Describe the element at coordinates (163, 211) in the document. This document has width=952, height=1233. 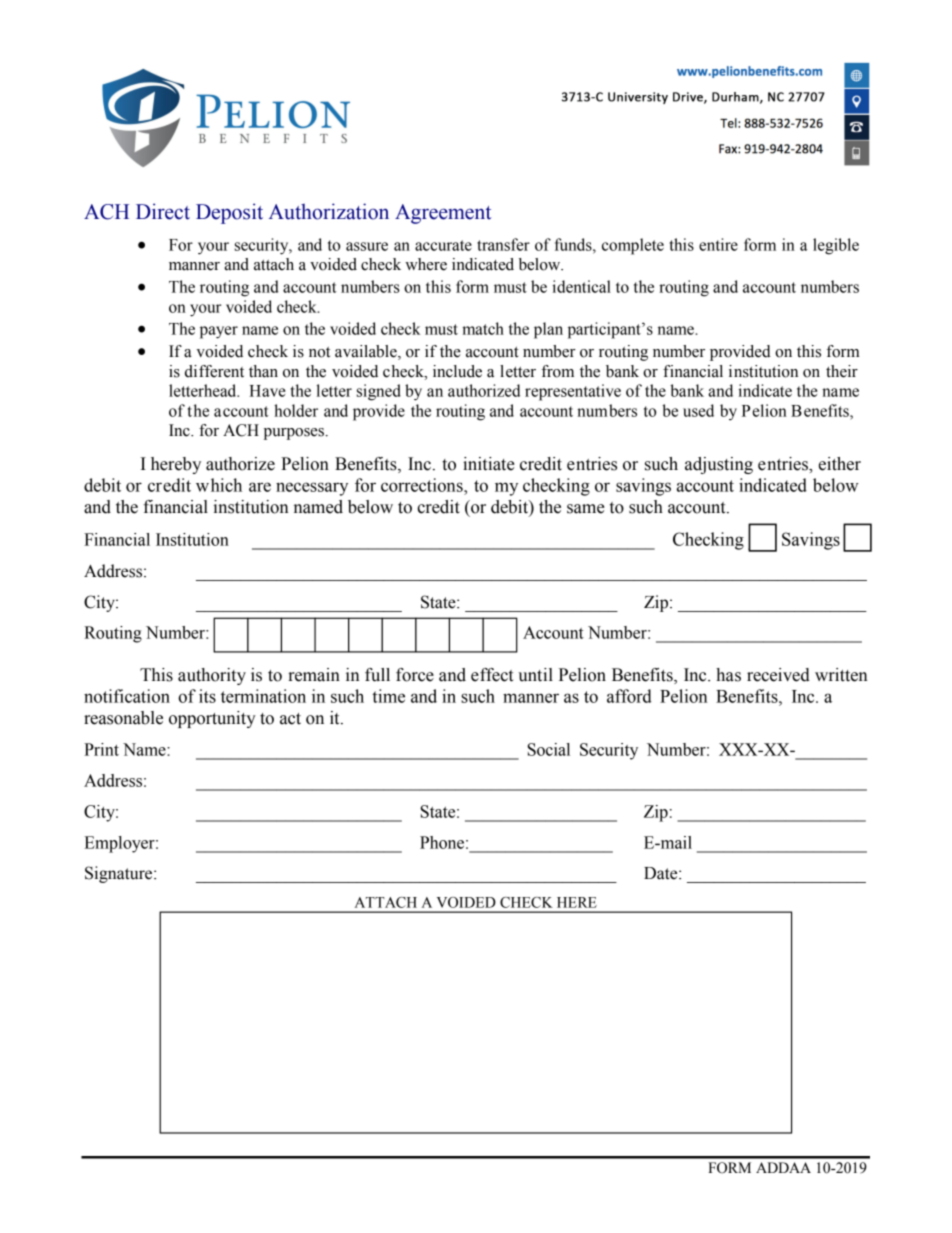
I see `Direct` at that location.
